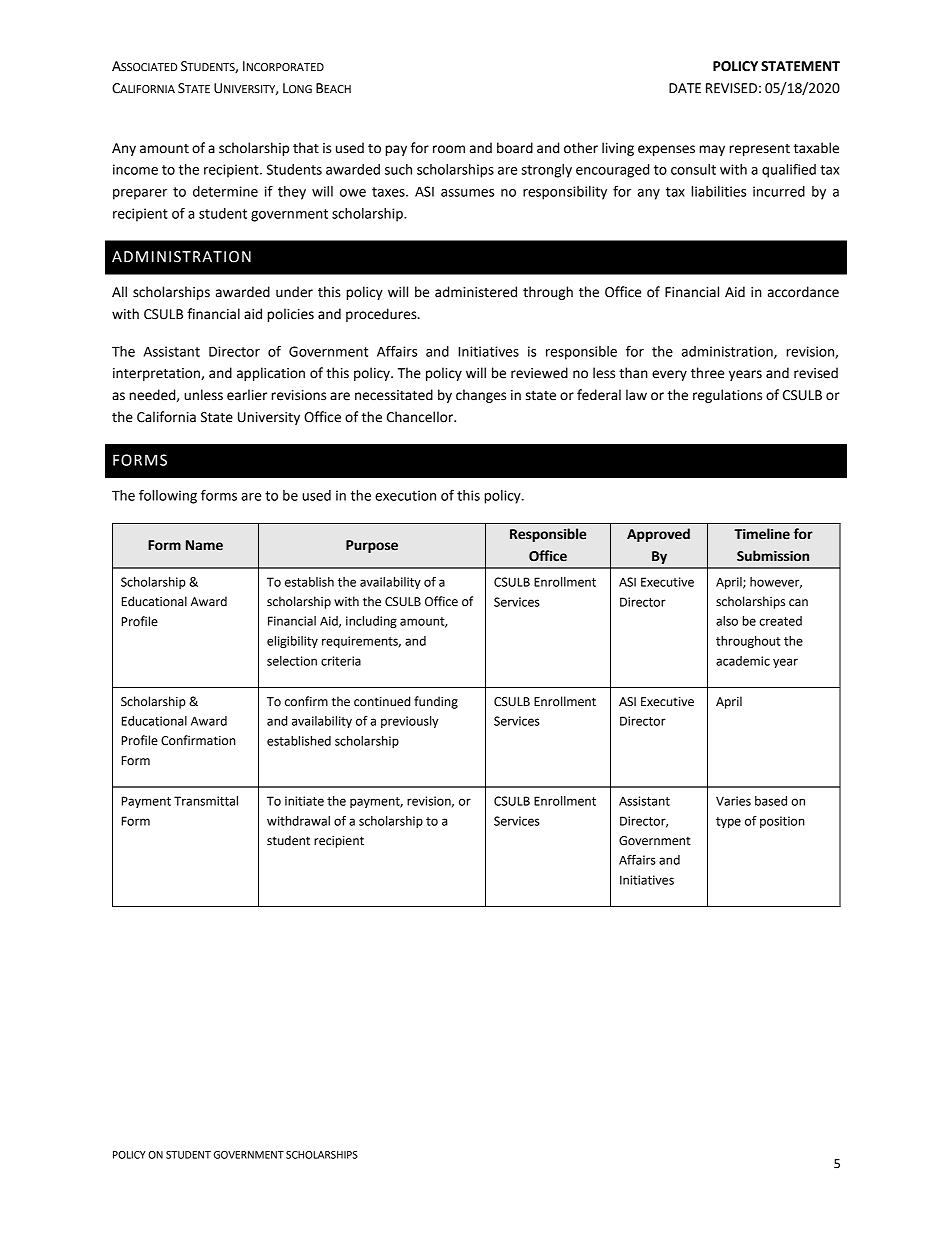  What do you see at coordinates (449, 149) in the screenshot?
I see `room` at bounding box center [449, 149].
